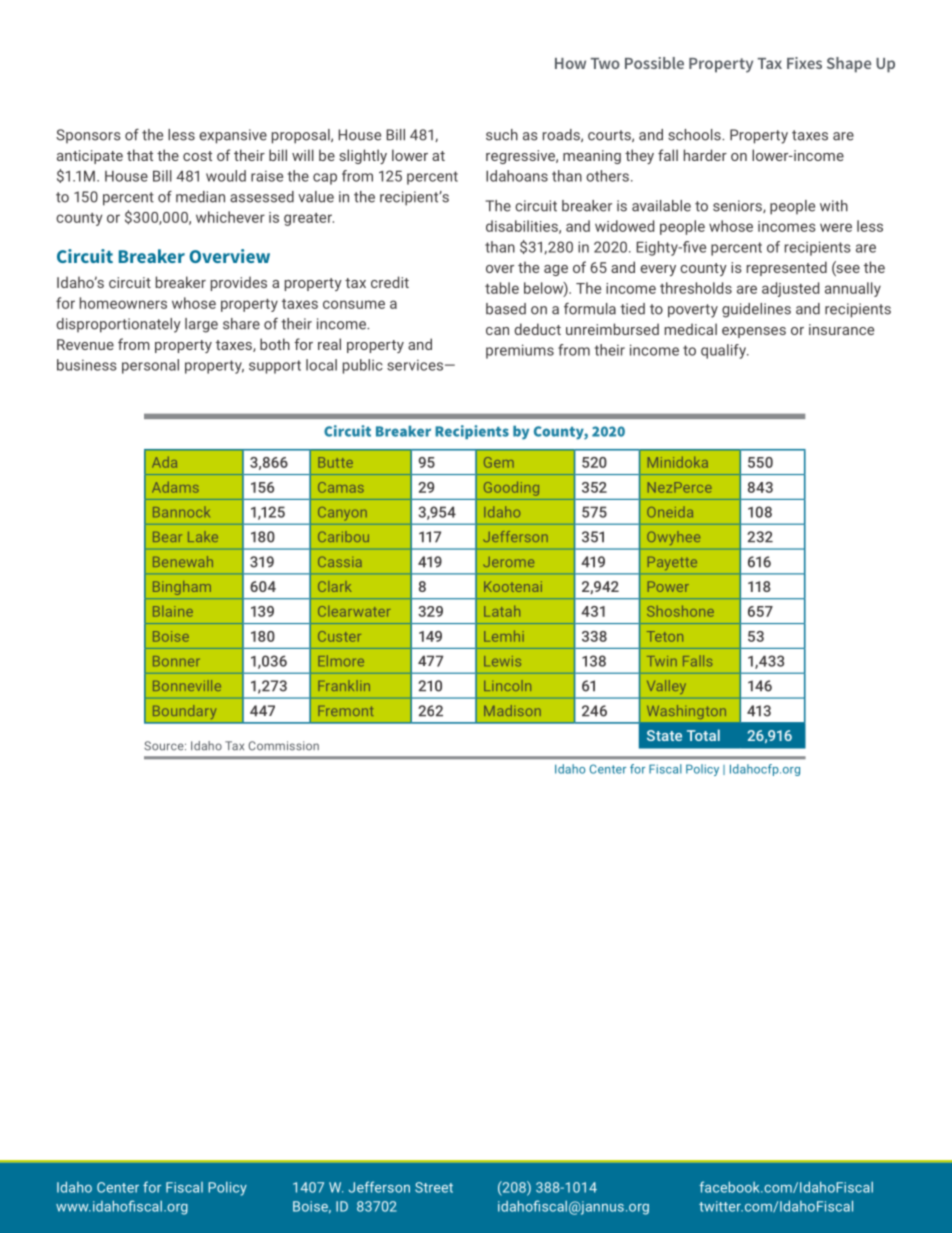  What do you see at coordinates (284, 746) in the image?
I see `Commission` at bounding box center [284, 746].
